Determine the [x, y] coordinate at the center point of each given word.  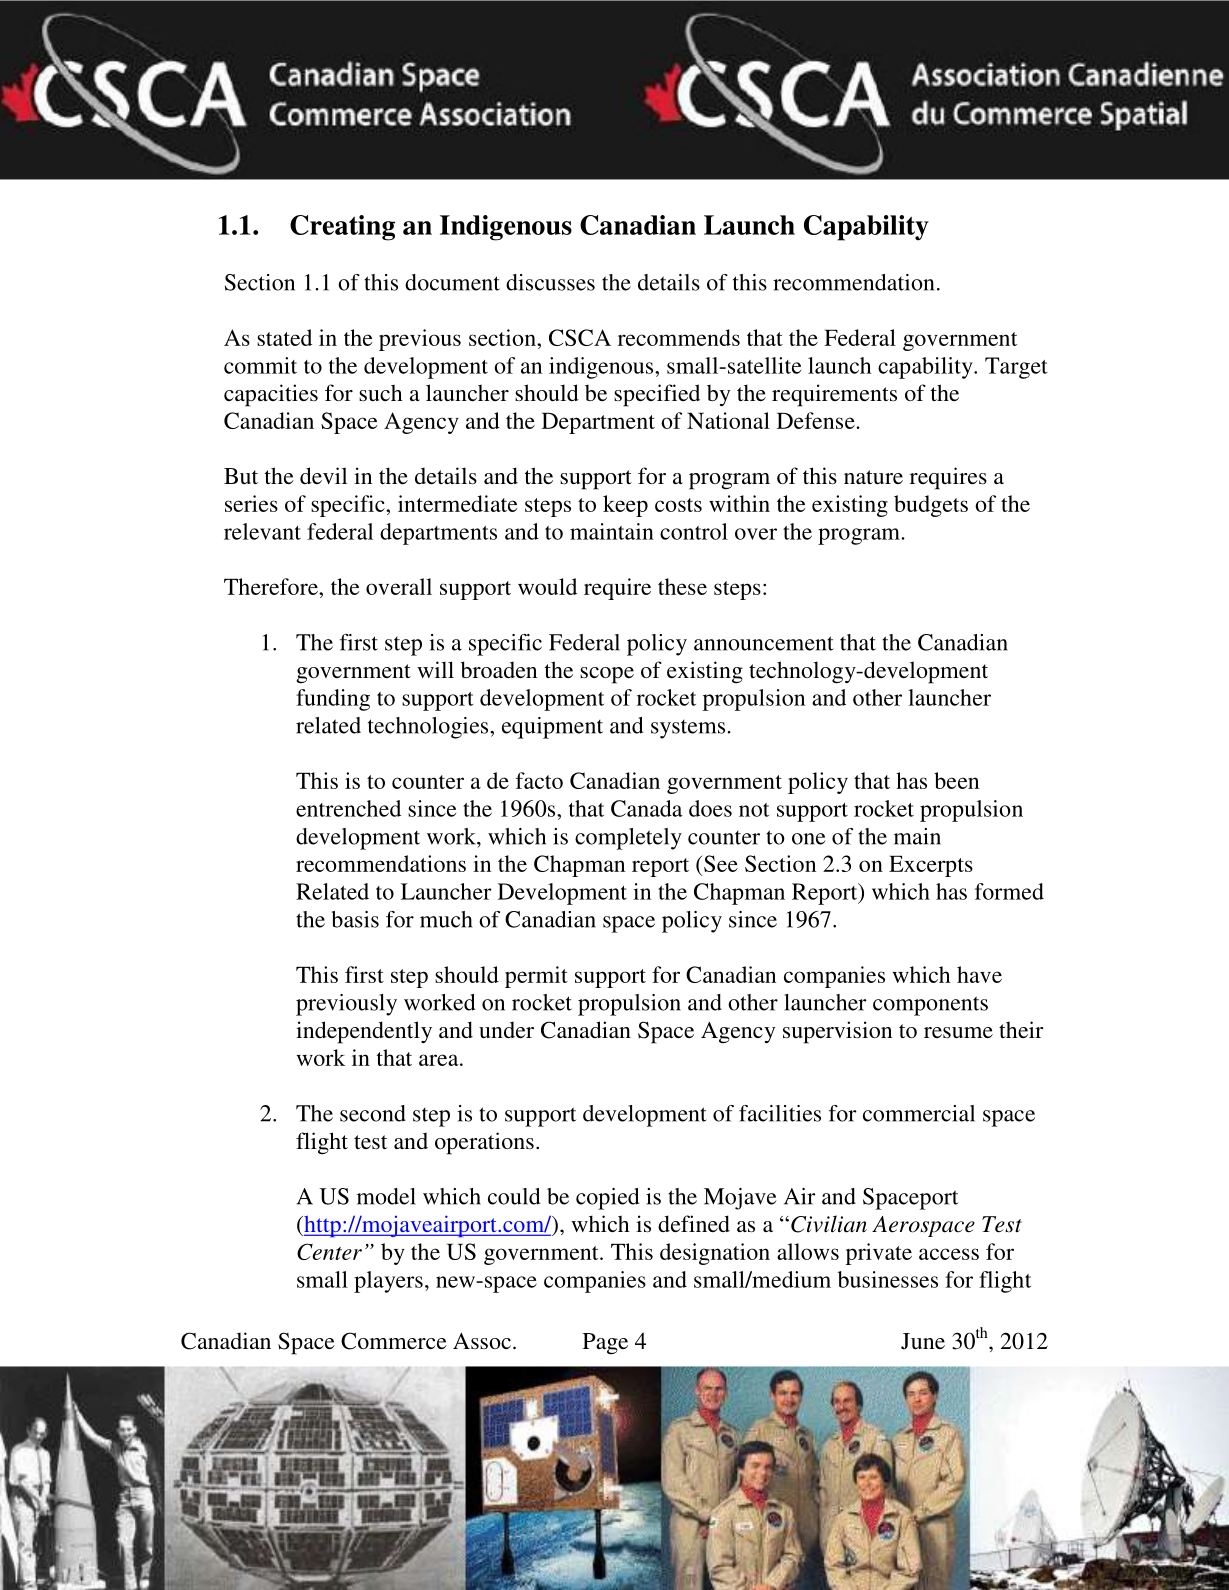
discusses [550, 282]
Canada [647, 808]
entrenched [348, 808]
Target [1016, 368]
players [388, 1282]
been [956, 780]
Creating [342, 228]
